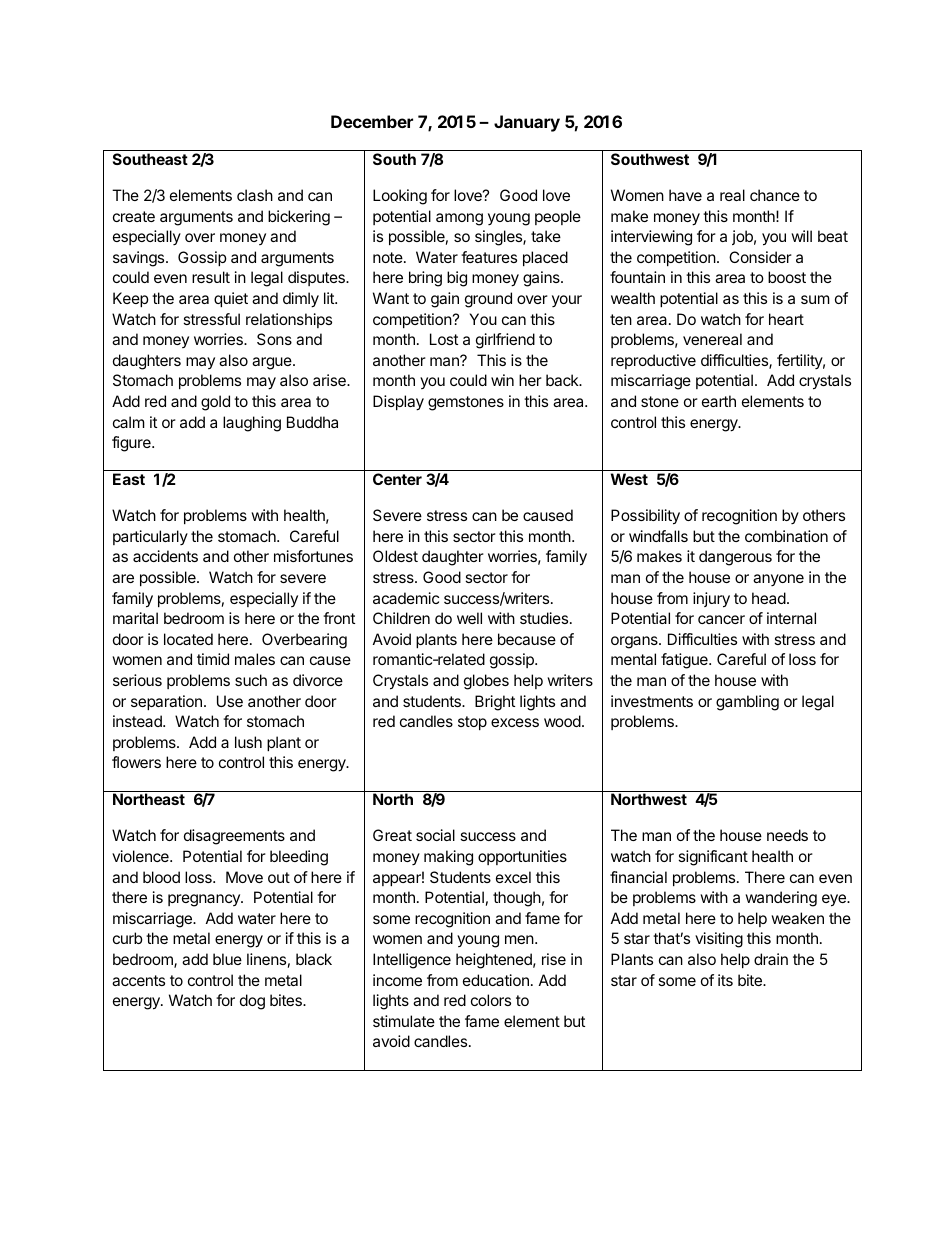 The height and width of the image is (1233, 952). I want to click on well, so click(469, 618).
